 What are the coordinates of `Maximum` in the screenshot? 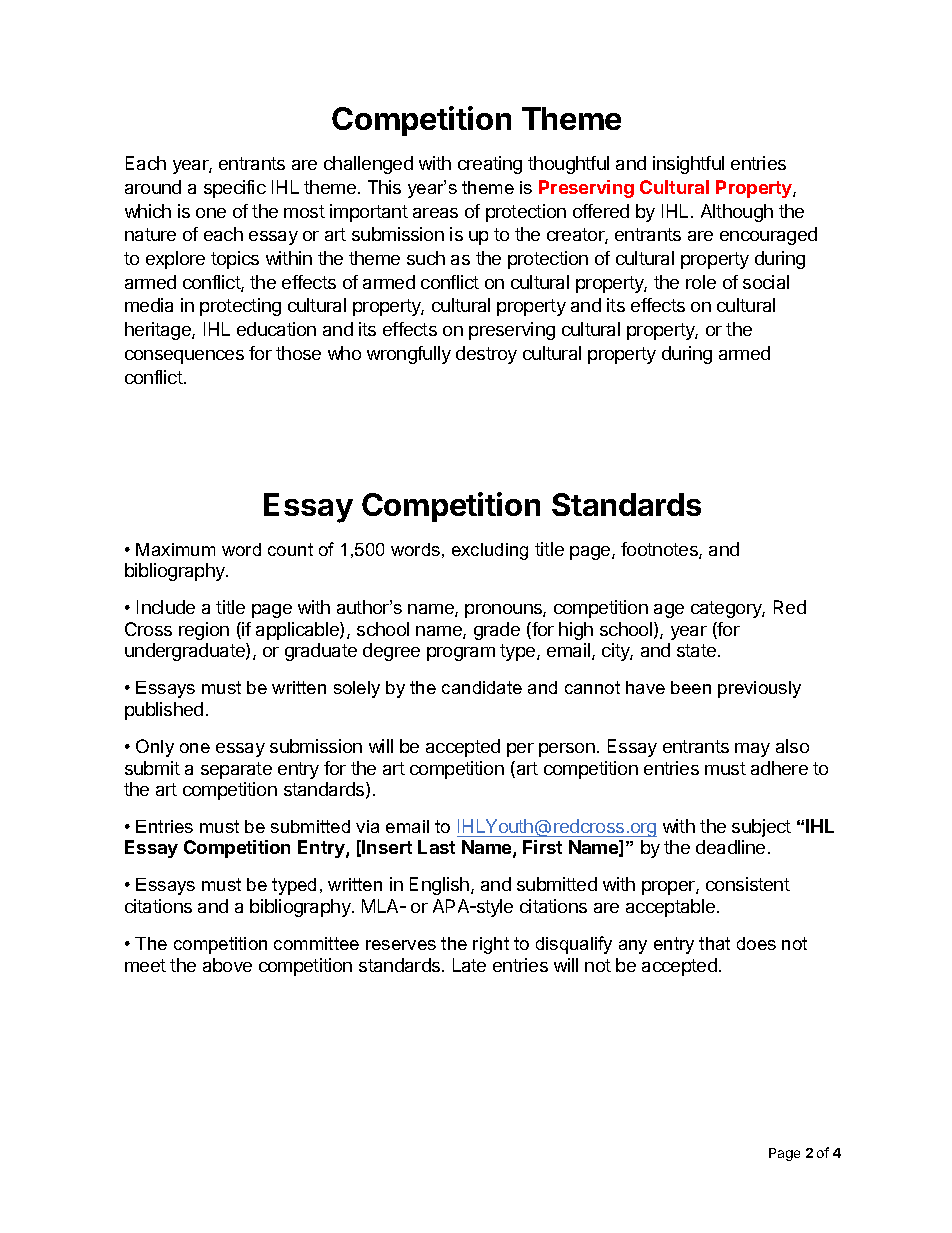 It's located at (175, 549).
